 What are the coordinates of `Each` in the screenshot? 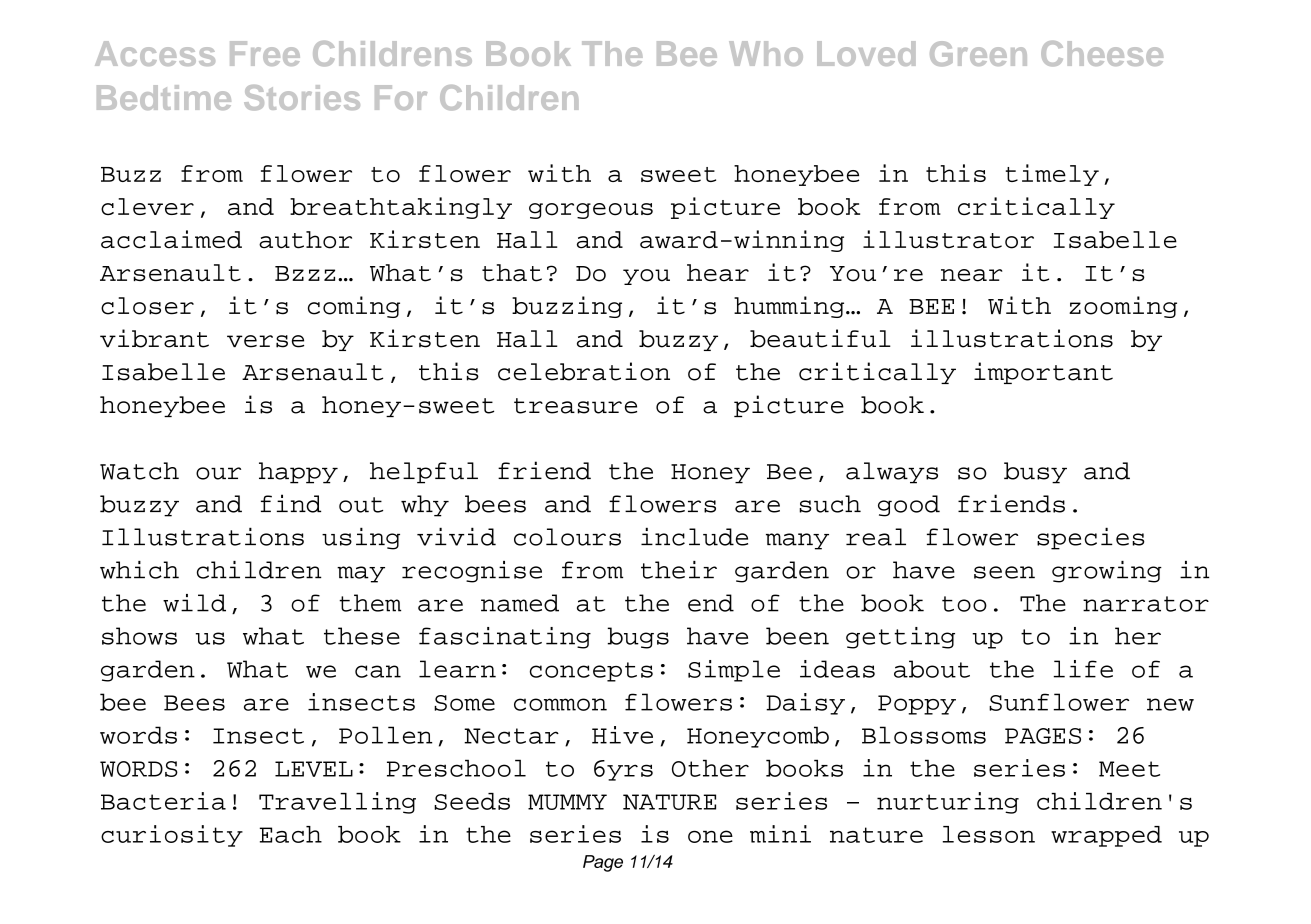 It's located at (291, 834).
